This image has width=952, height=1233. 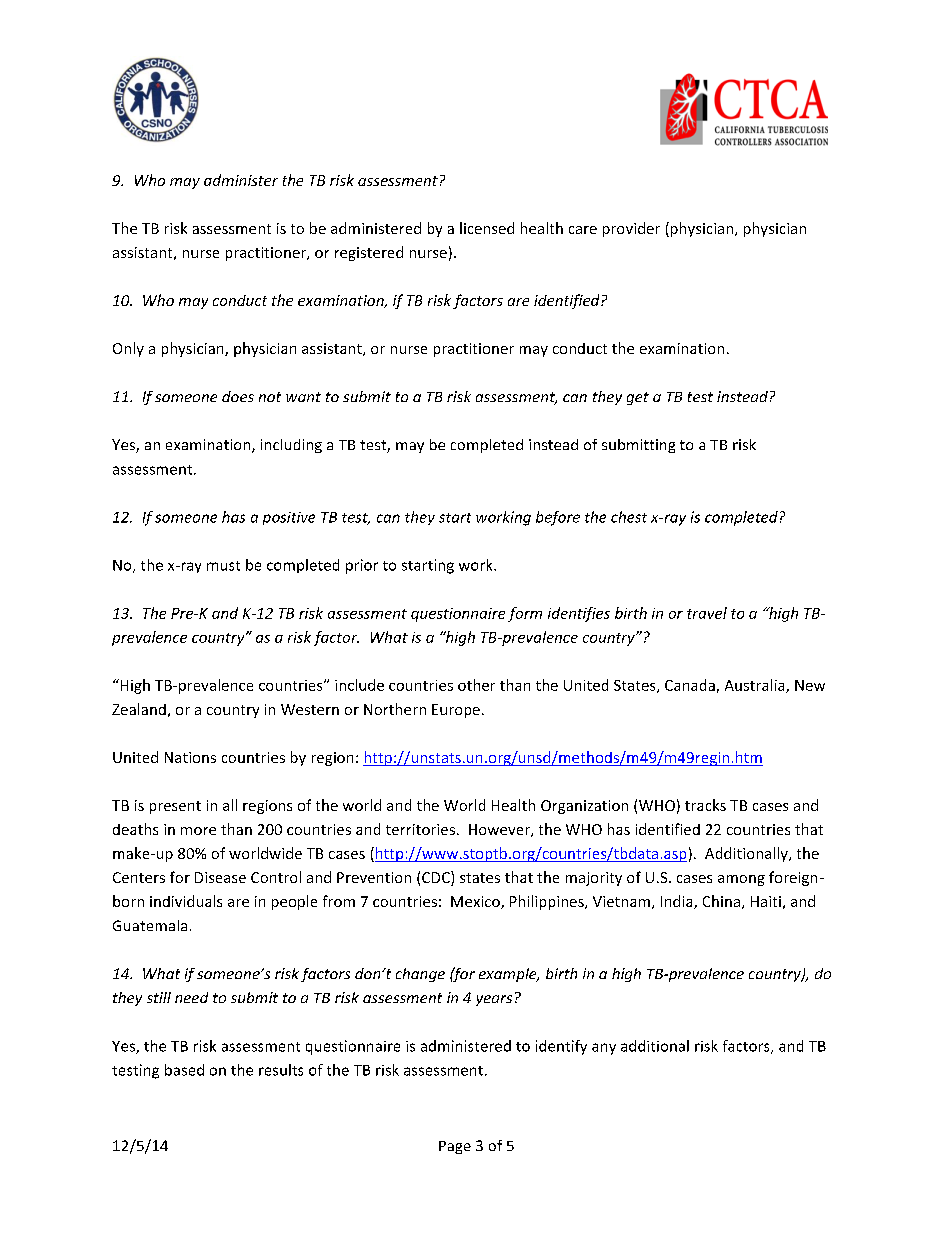 What do you see at coordinates (198, 831) in the image?
I see `more` at bounding box center [198, 831].
